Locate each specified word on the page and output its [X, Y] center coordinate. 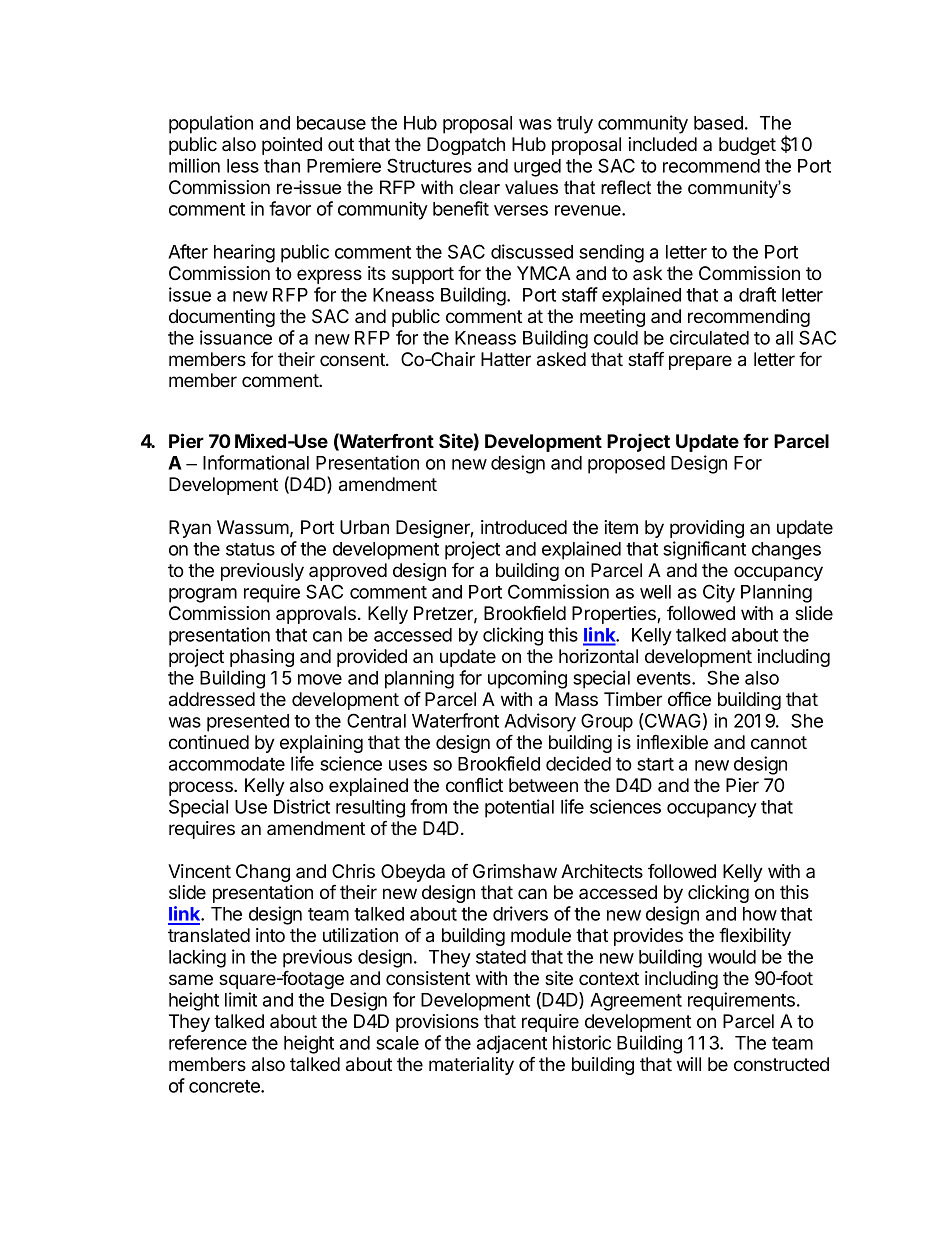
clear [479, 187]
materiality [471, 1066]
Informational [256, 462]
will [689, 1064]
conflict [474, 785]
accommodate [227, 764]
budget [747, 146]
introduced [524, 527]
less [243, 166]
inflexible [672, 741]
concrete [225, 1086]
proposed [626, 465]
